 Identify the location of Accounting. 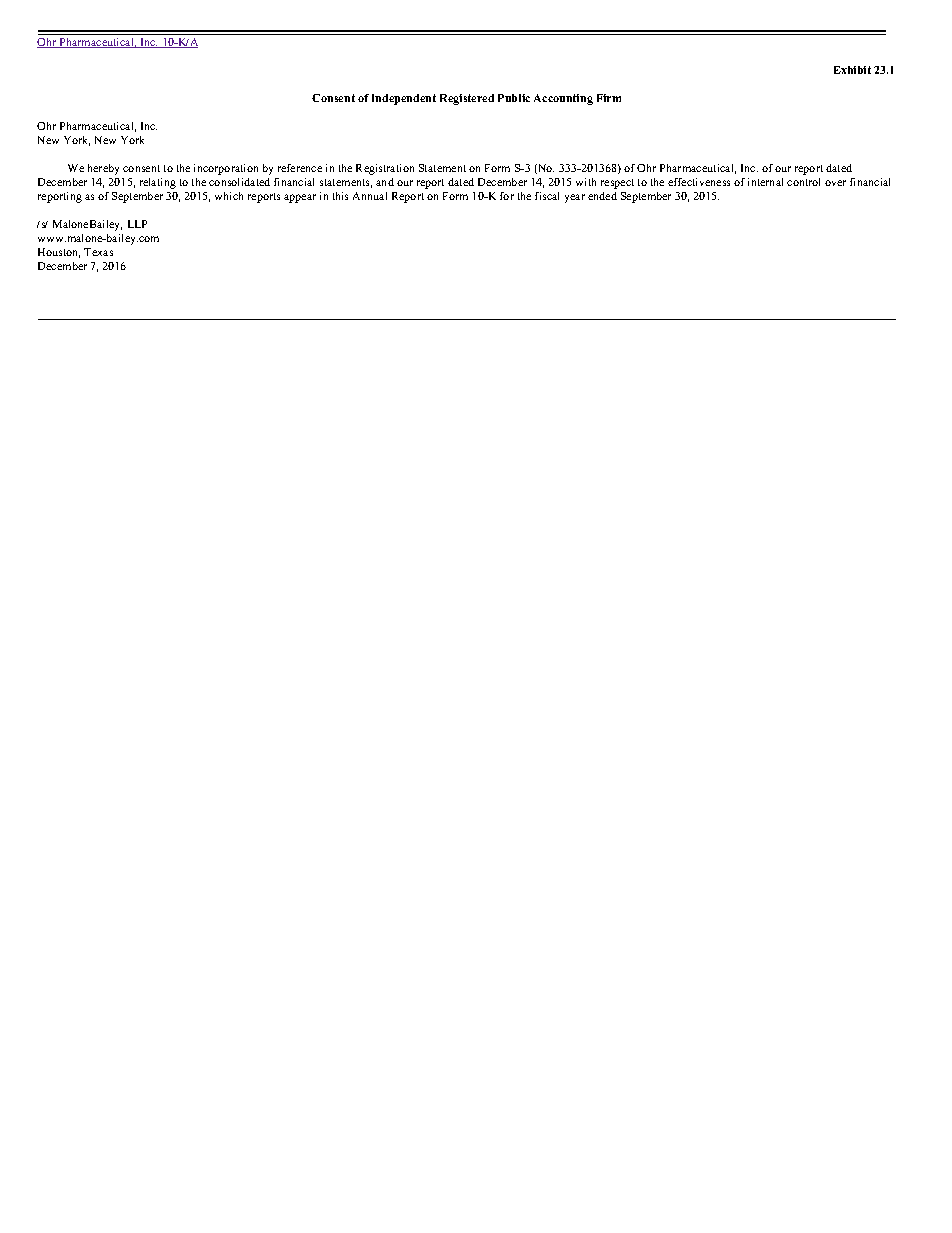
(563, 99).
